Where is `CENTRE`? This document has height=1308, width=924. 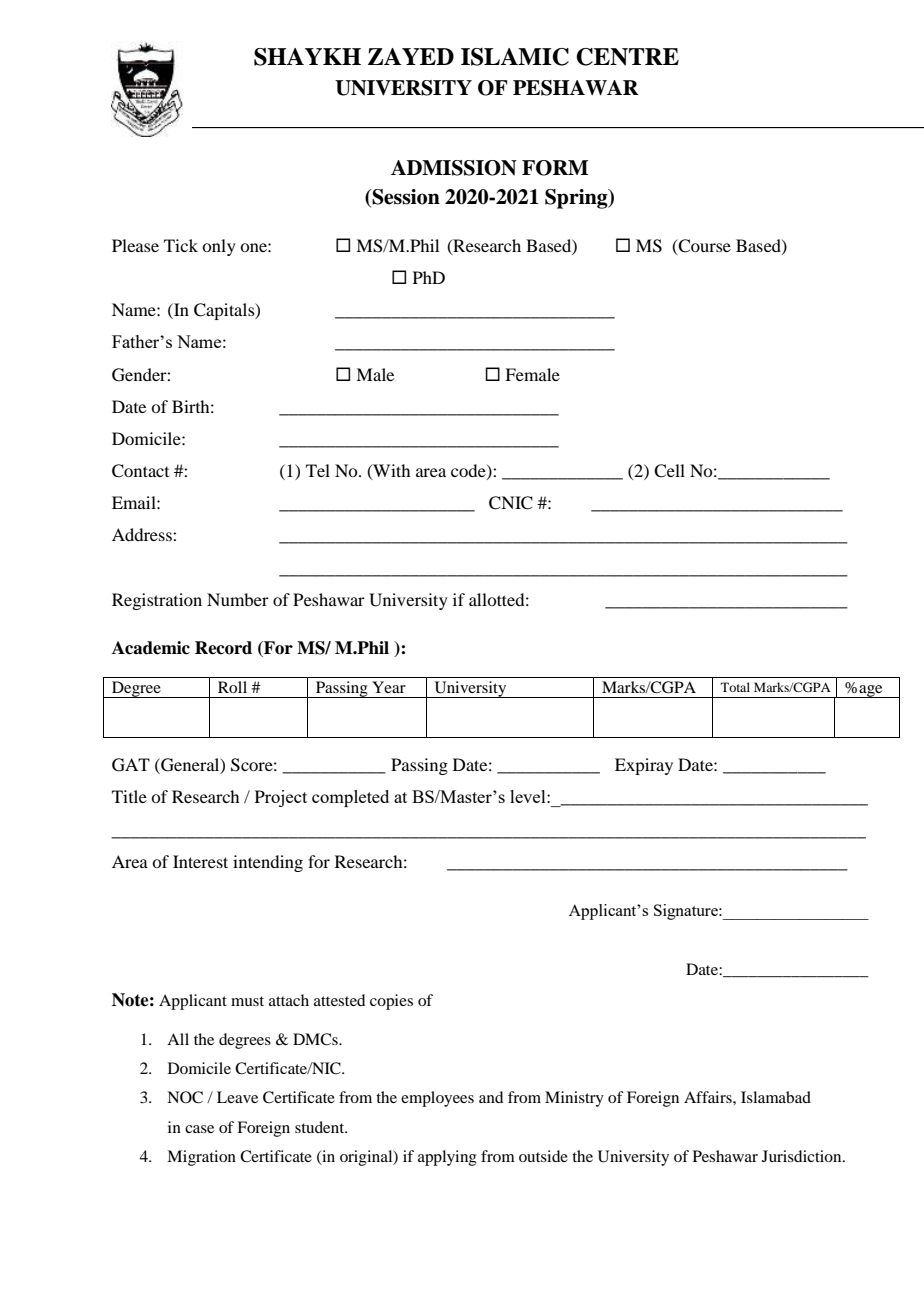
CENTRE is located at coordinates (627, 57).
